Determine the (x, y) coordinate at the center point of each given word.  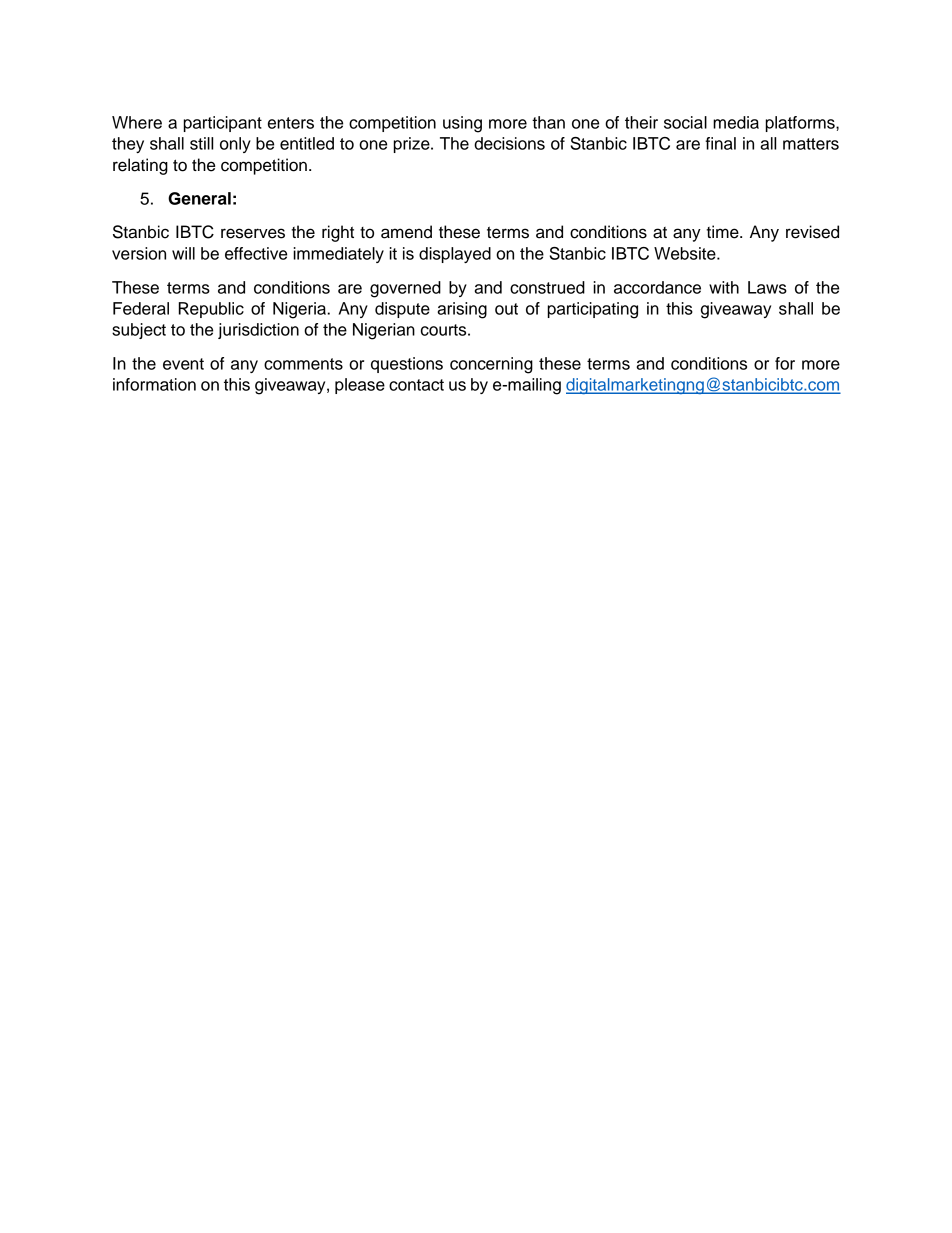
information (154, 384)
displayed (455, 255)
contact (416, 385)
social (685, 122)
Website (686, 253)
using (462, 124)
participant (223, 124)
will (183, 253)
